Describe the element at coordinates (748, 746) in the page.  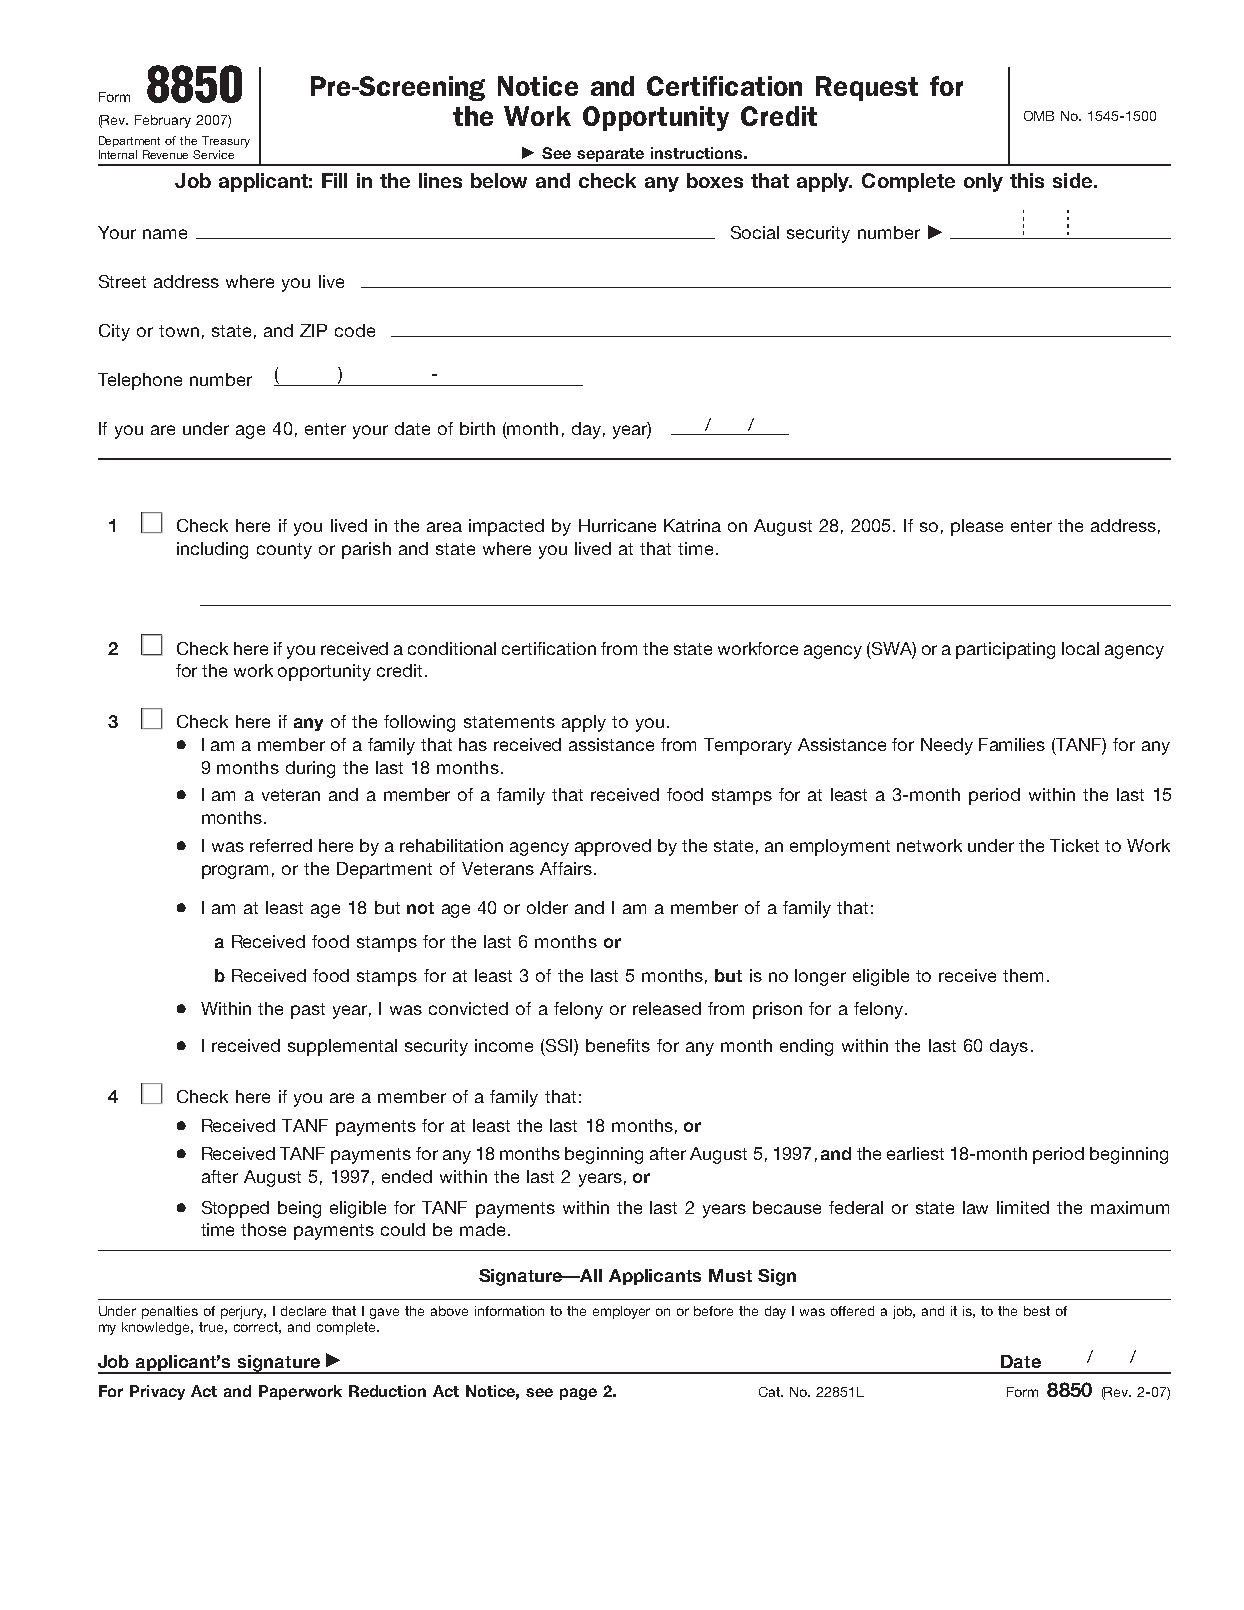
I see `Temporary` at that location.
